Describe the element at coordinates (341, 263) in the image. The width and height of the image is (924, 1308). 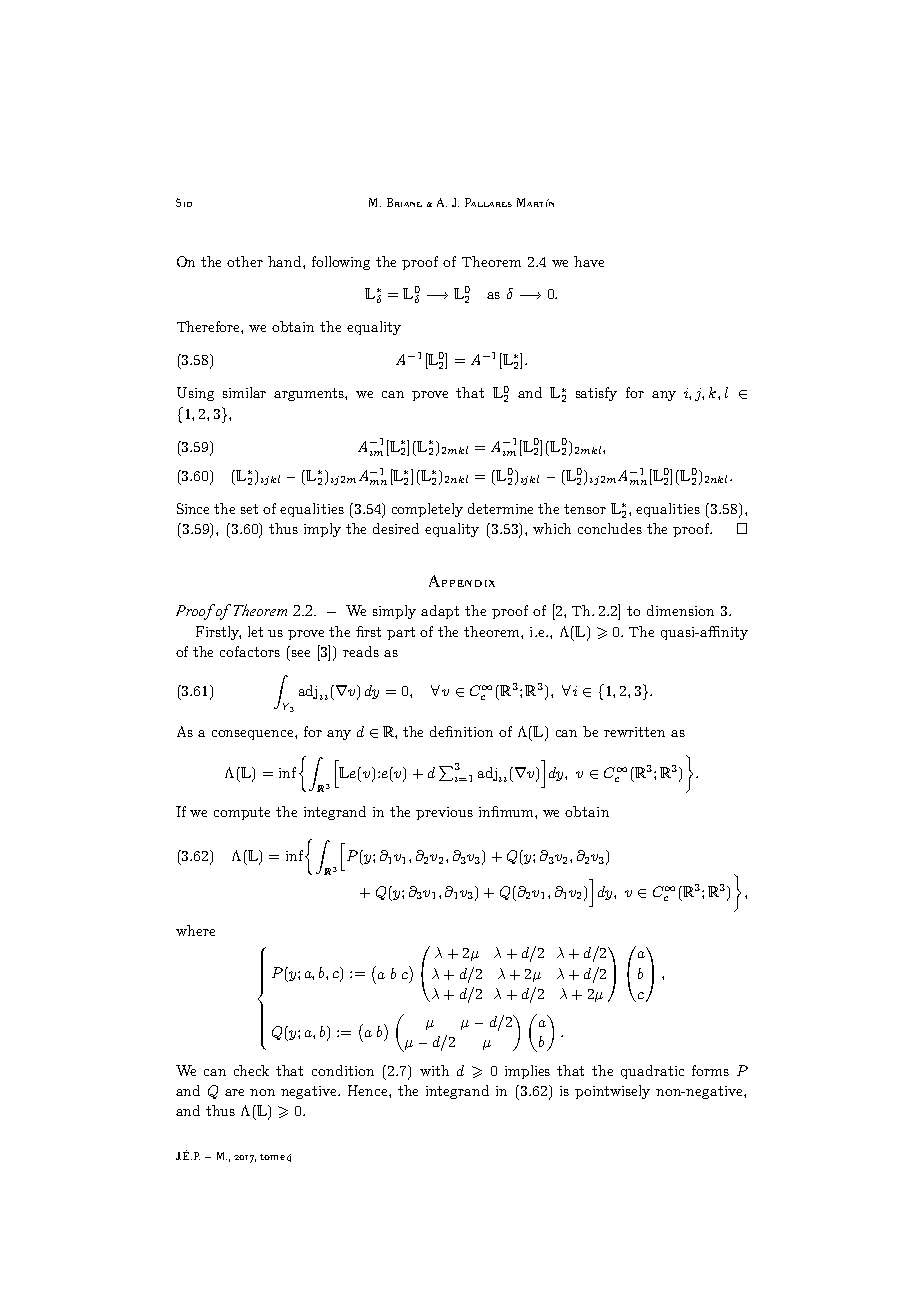
I see `following` at that location.
